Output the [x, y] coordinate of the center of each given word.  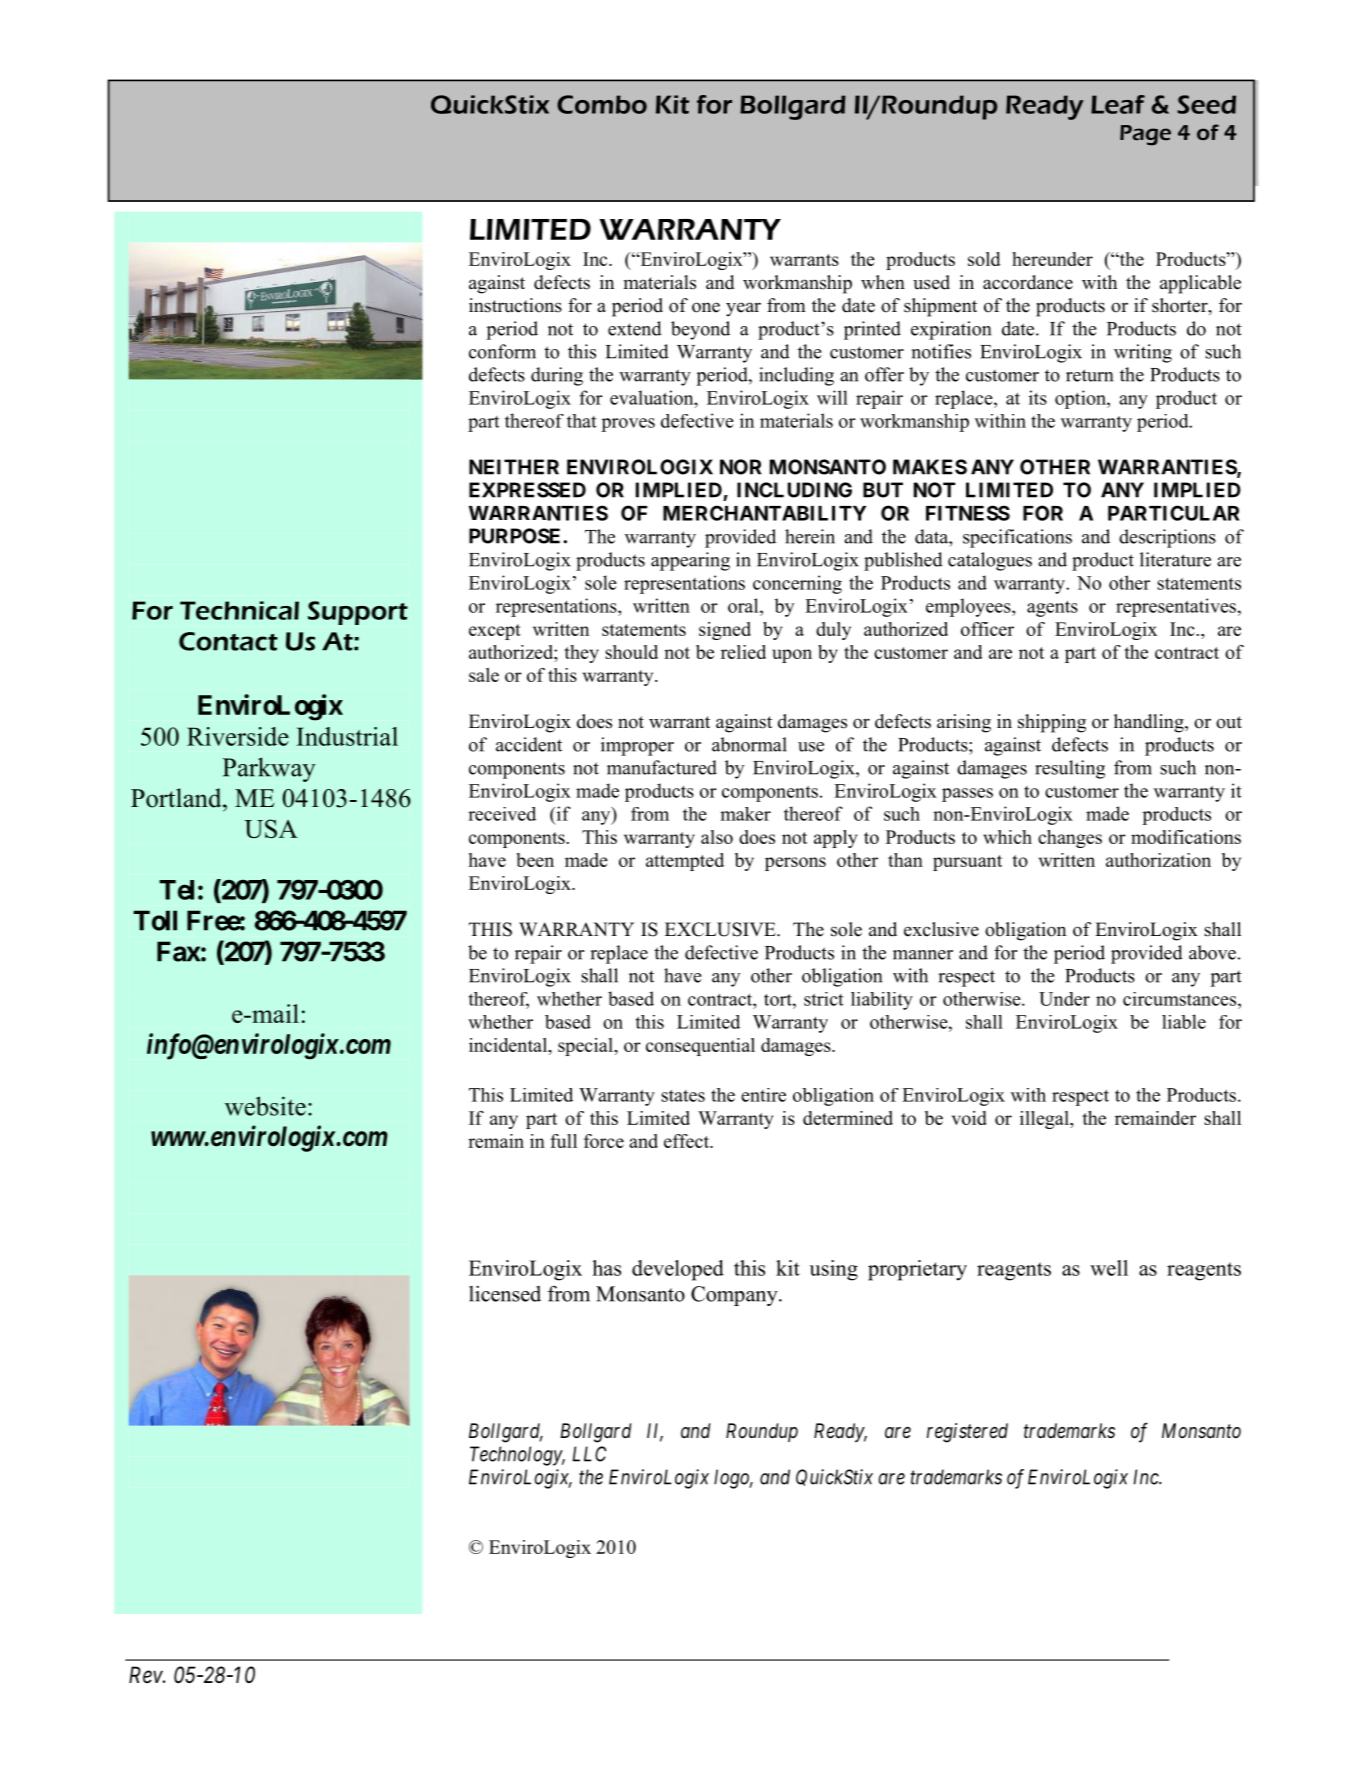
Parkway [269, 769]
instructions [515, 305]
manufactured [662, 767]
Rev [146, 1675]
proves [628, 425]
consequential [700, 1047]
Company [735, 1296]
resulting [1070, 769]
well [1109, 1268]
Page [1145, 135]
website [265, 1106]
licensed [505, 1293]
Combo [602, 104]
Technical [239, 610]
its [1038, 397]
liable [1184, 1021]
